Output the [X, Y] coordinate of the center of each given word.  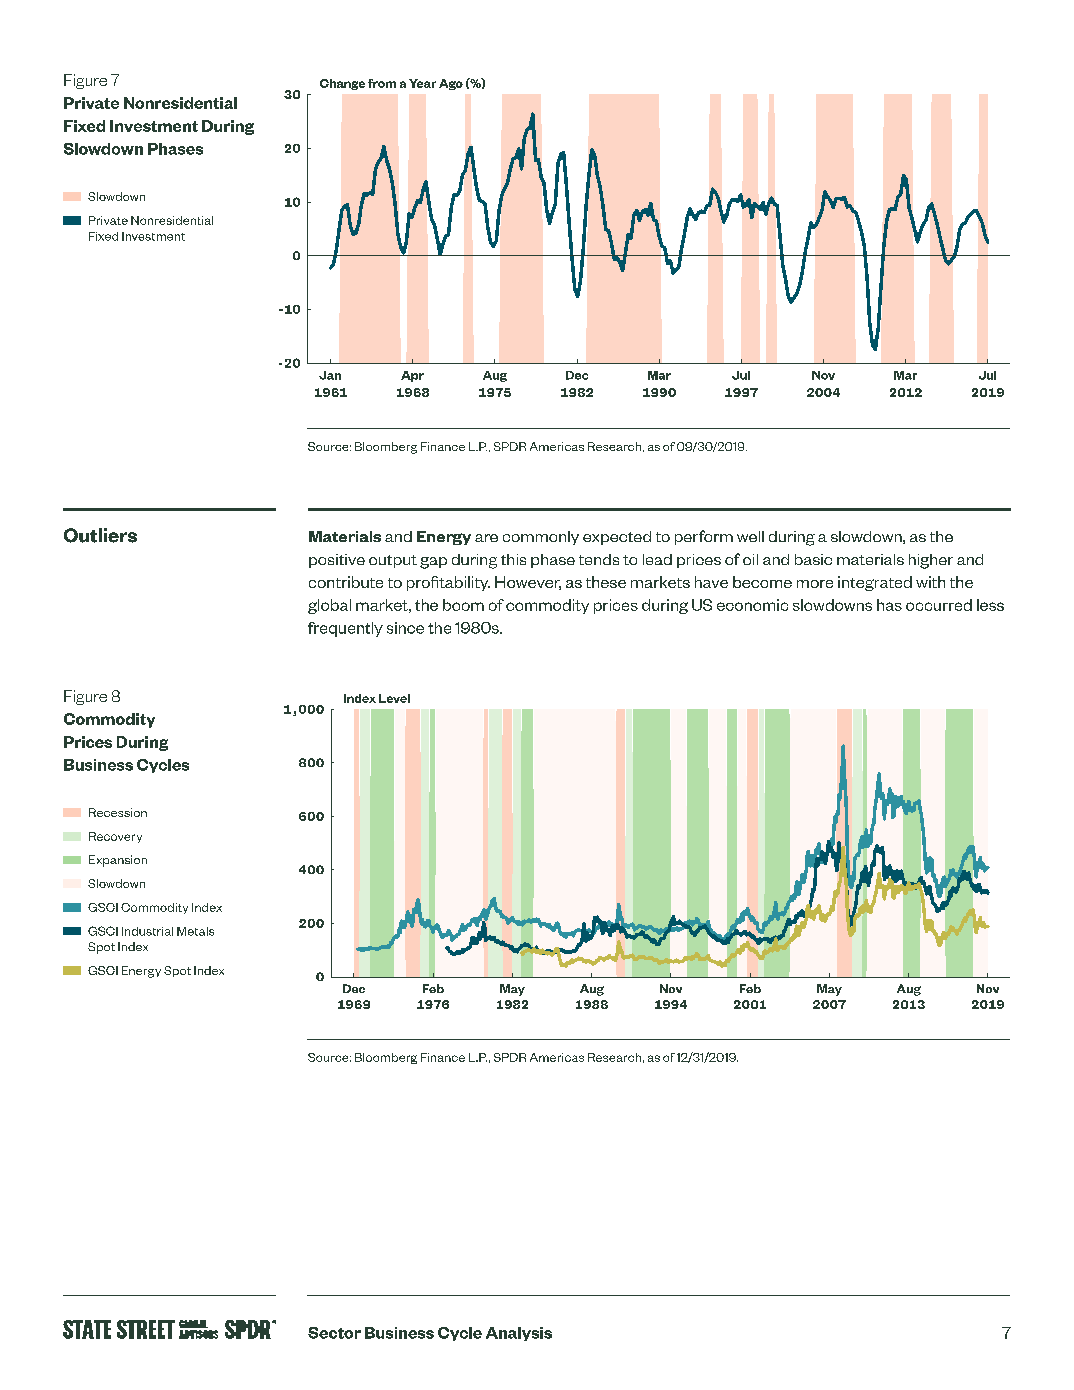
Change [342, 84]
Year [422, 83]
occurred [939, 605]
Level [394, 698]
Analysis [519, 1334]
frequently [345, 629]
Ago [451, 84]
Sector [334, 1333]
